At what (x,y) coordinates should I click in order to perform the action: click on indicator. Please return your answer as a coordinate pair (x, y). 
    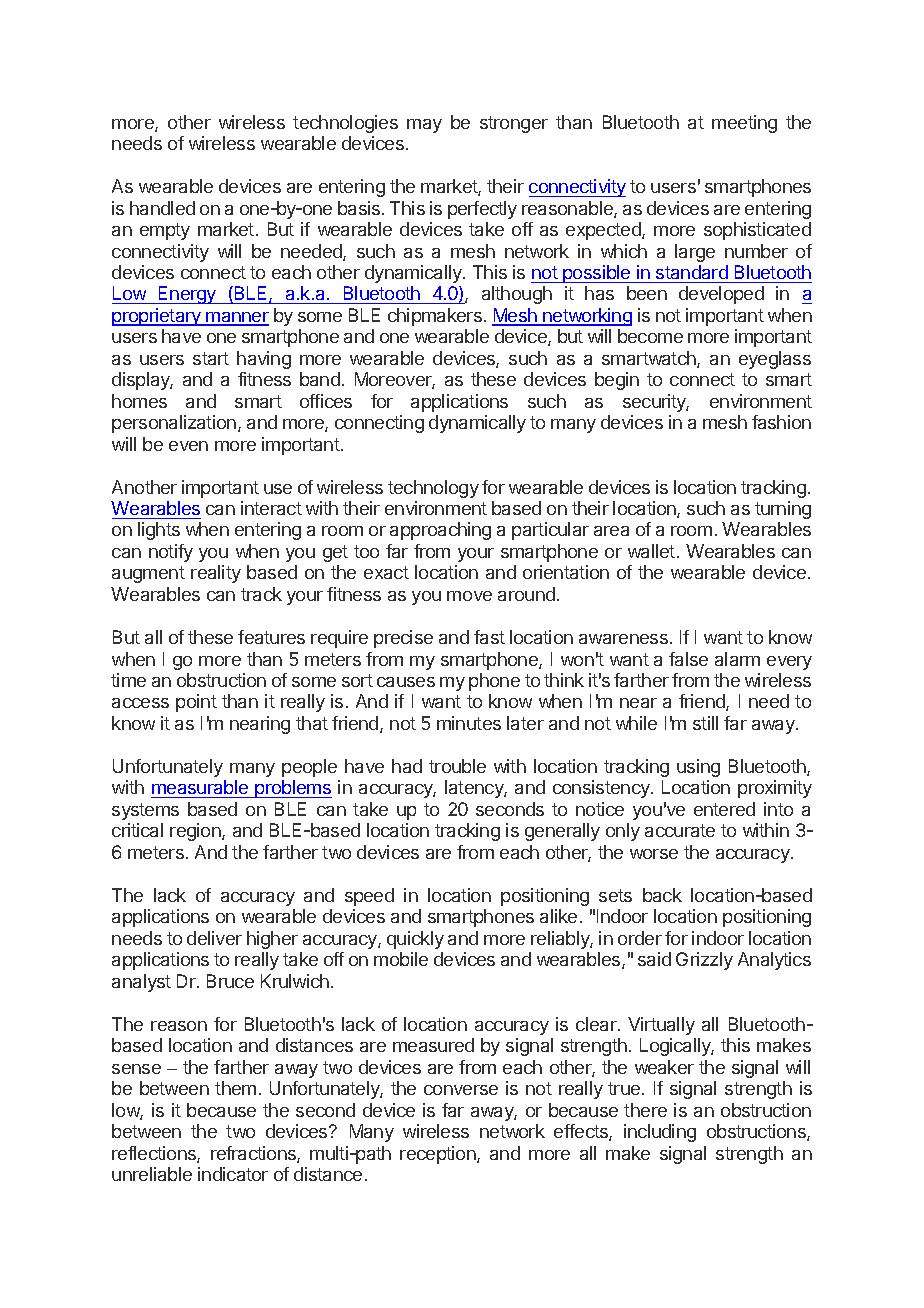
    Looking at the image, I should click on (233, 1174).
